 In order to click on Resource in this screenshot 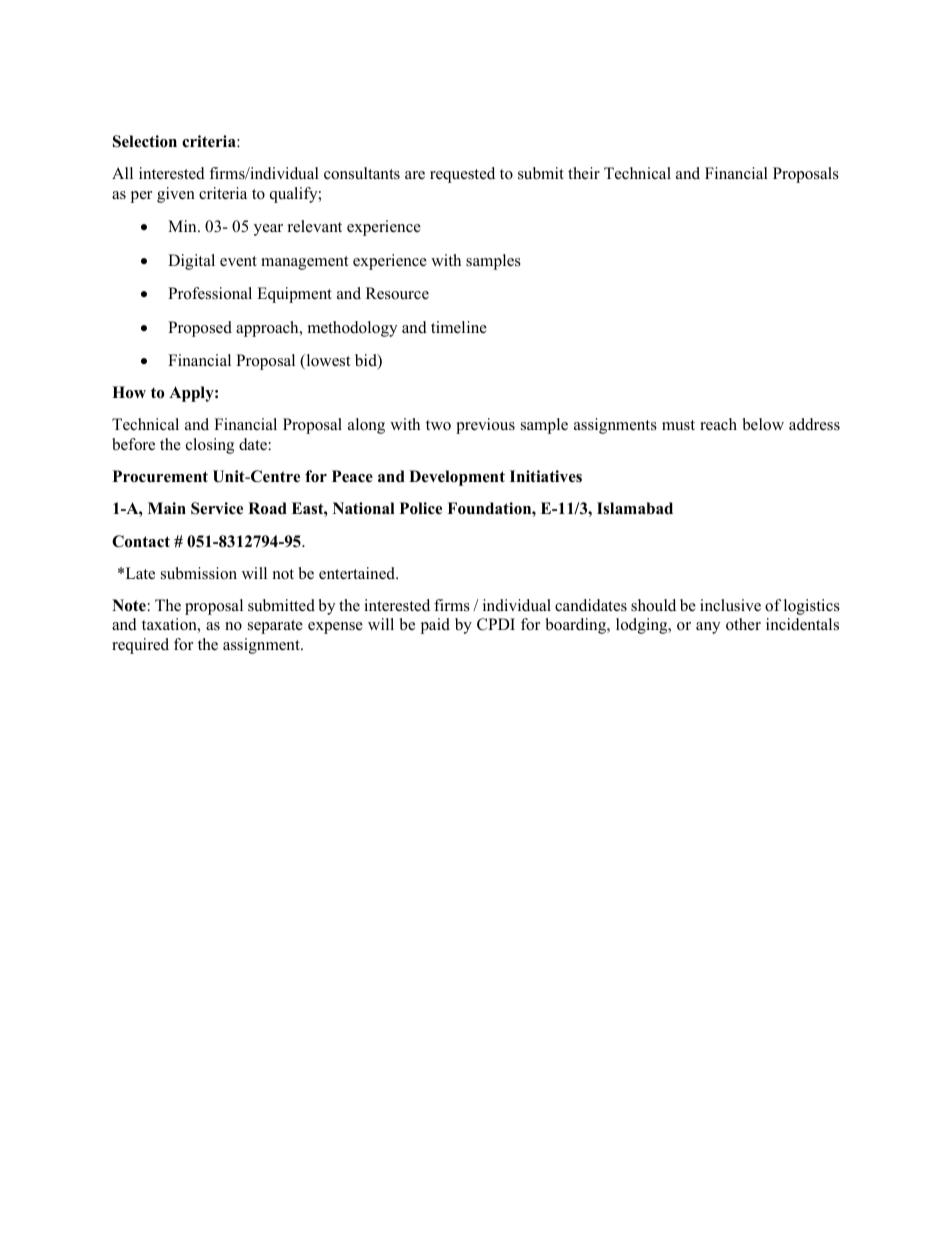, I will do `click(397, 293)`.
